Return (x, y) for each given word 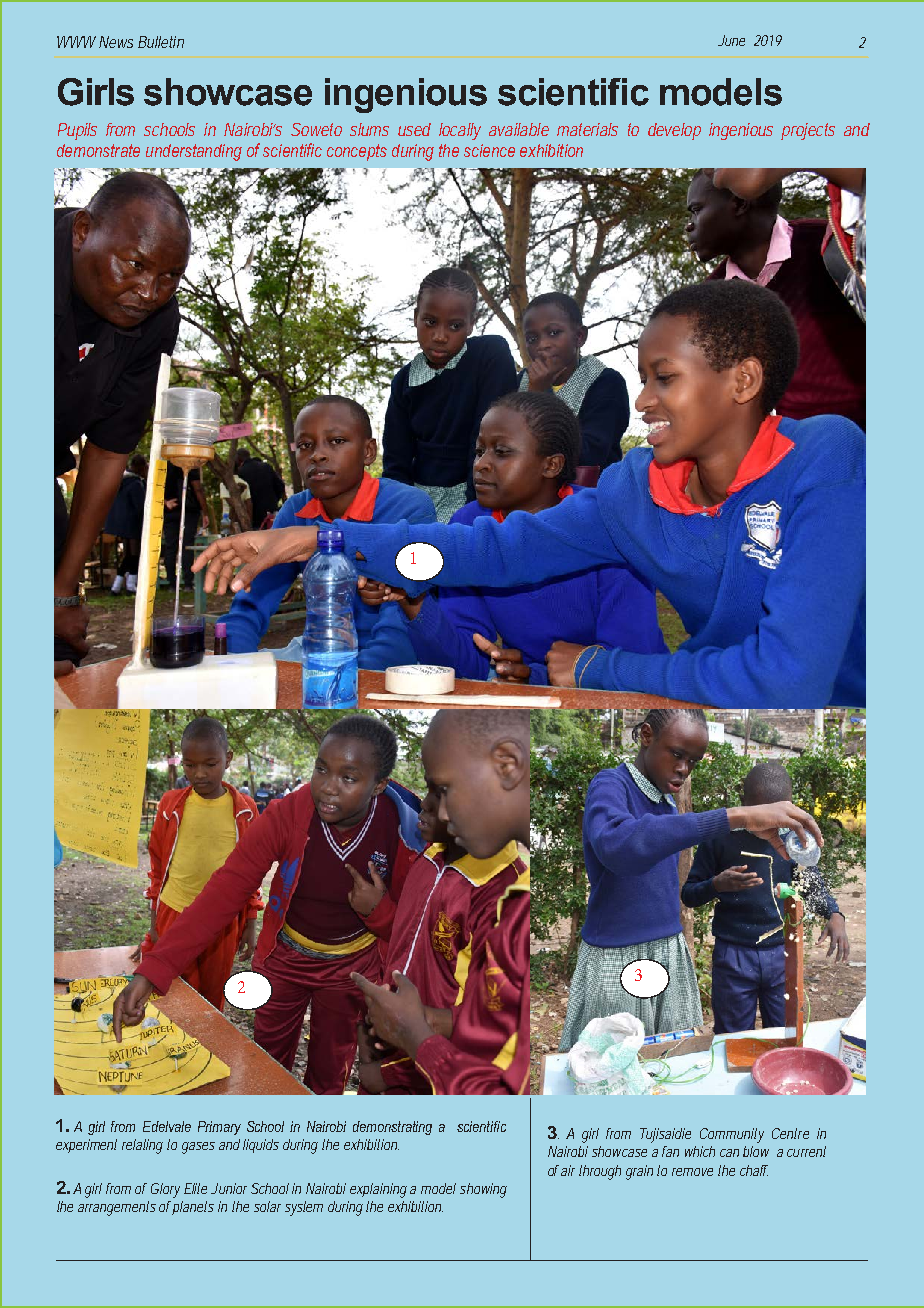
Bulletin (161, 42)
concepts (357, 152)
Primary (219, 1128)
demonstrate (98, 150)
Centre (790, 1133)
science (489, 150)
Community (732, 1135)
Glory (165, 1190)
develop (674, 131)
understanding (194, 152)
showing (483, 1190)
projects (808, 131)
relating (142, 1146)
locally (460, 131)
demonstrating (392, 1128)
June (731, 40)
